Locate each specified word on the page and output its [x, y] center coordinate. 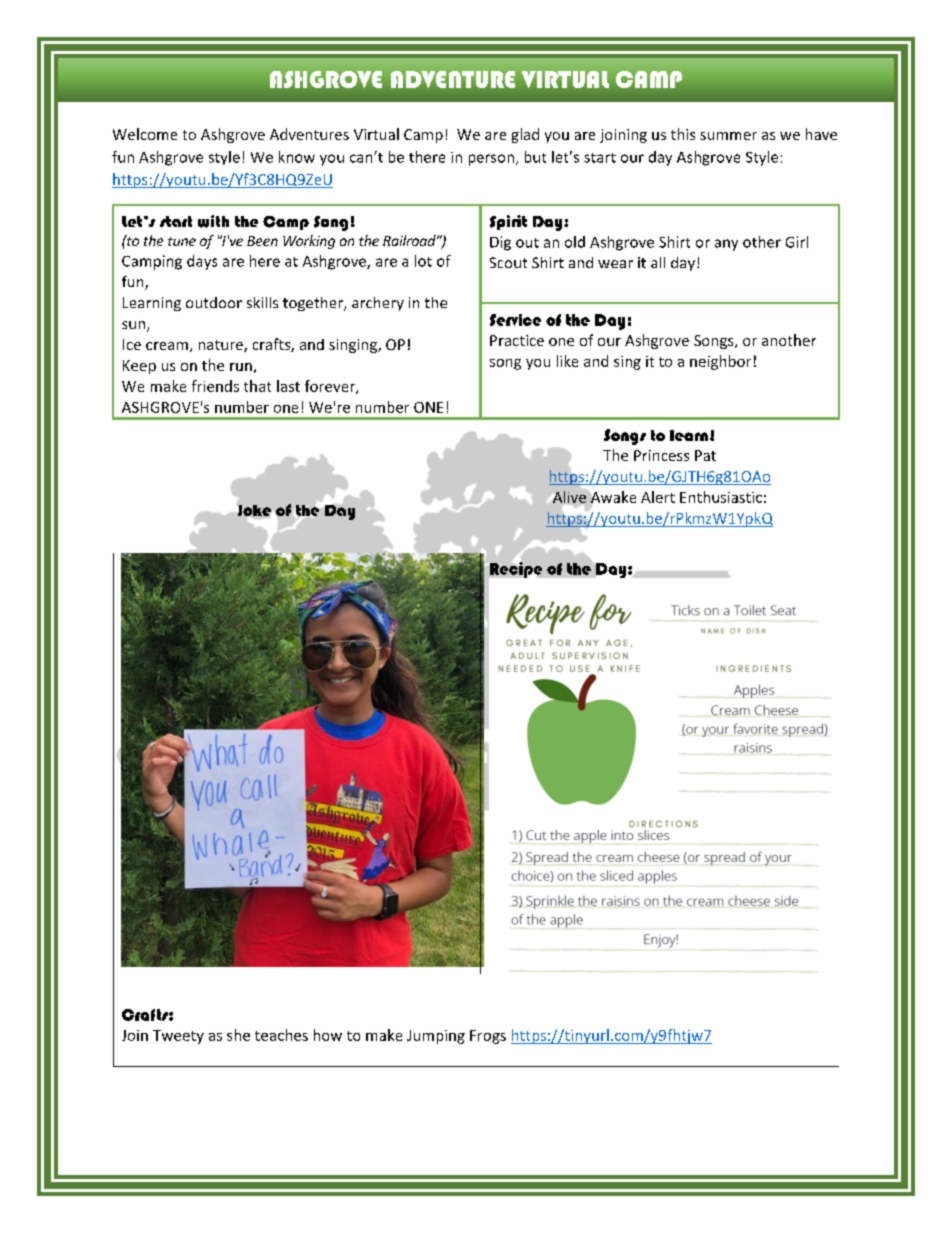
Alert [658, 497]
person [491, 160]
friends [215, 386]
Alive [568, 497]
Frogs [488, 1037]
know [297, 157]
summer [728, 136]
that [257, 386]
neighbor [720, 362]
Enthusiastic [721, 497]
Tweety [178, 1037]
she [238, 1035]
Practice [517, 340]
